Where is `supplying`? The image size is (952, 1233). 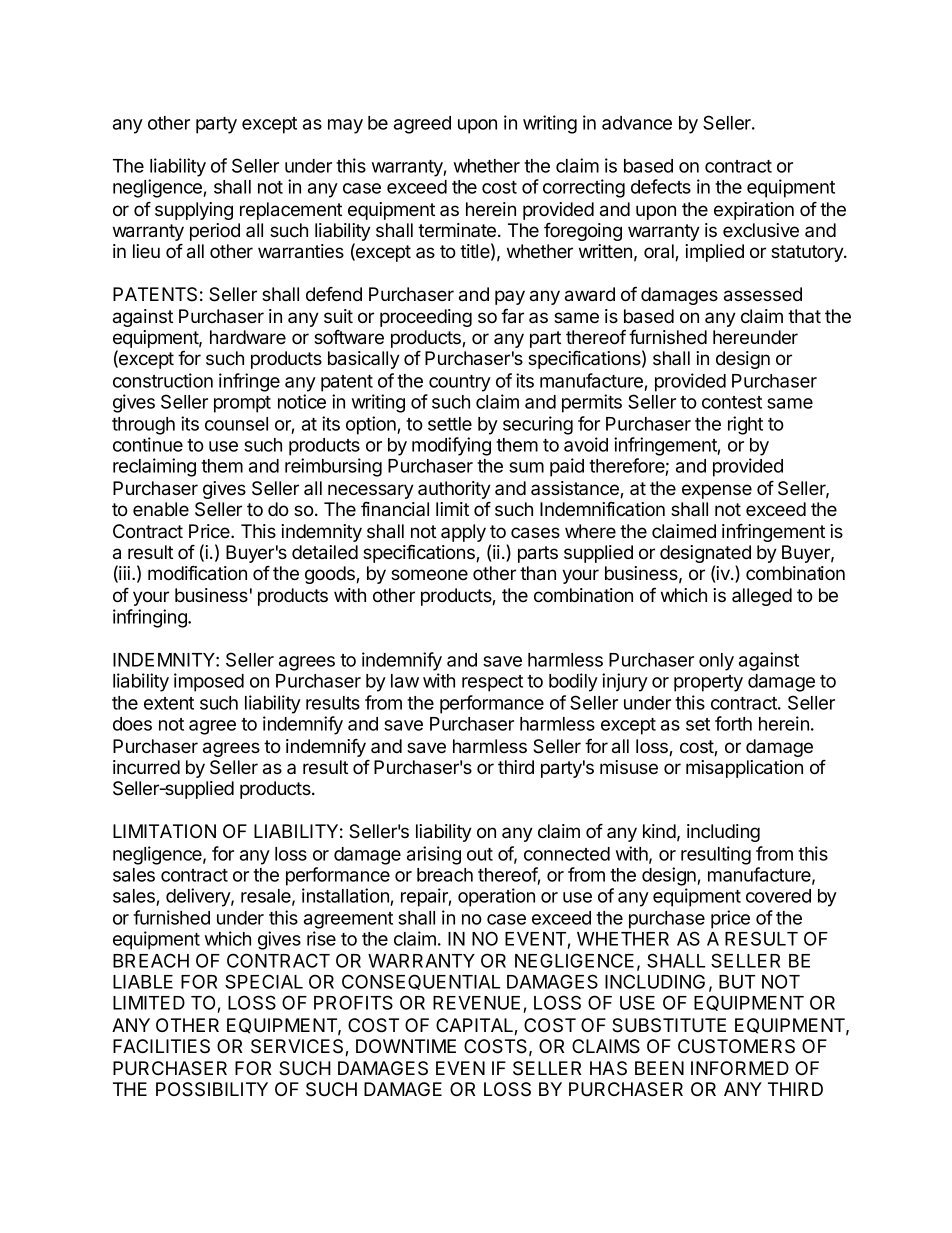
supplying is located at coordinates (194, 211).
